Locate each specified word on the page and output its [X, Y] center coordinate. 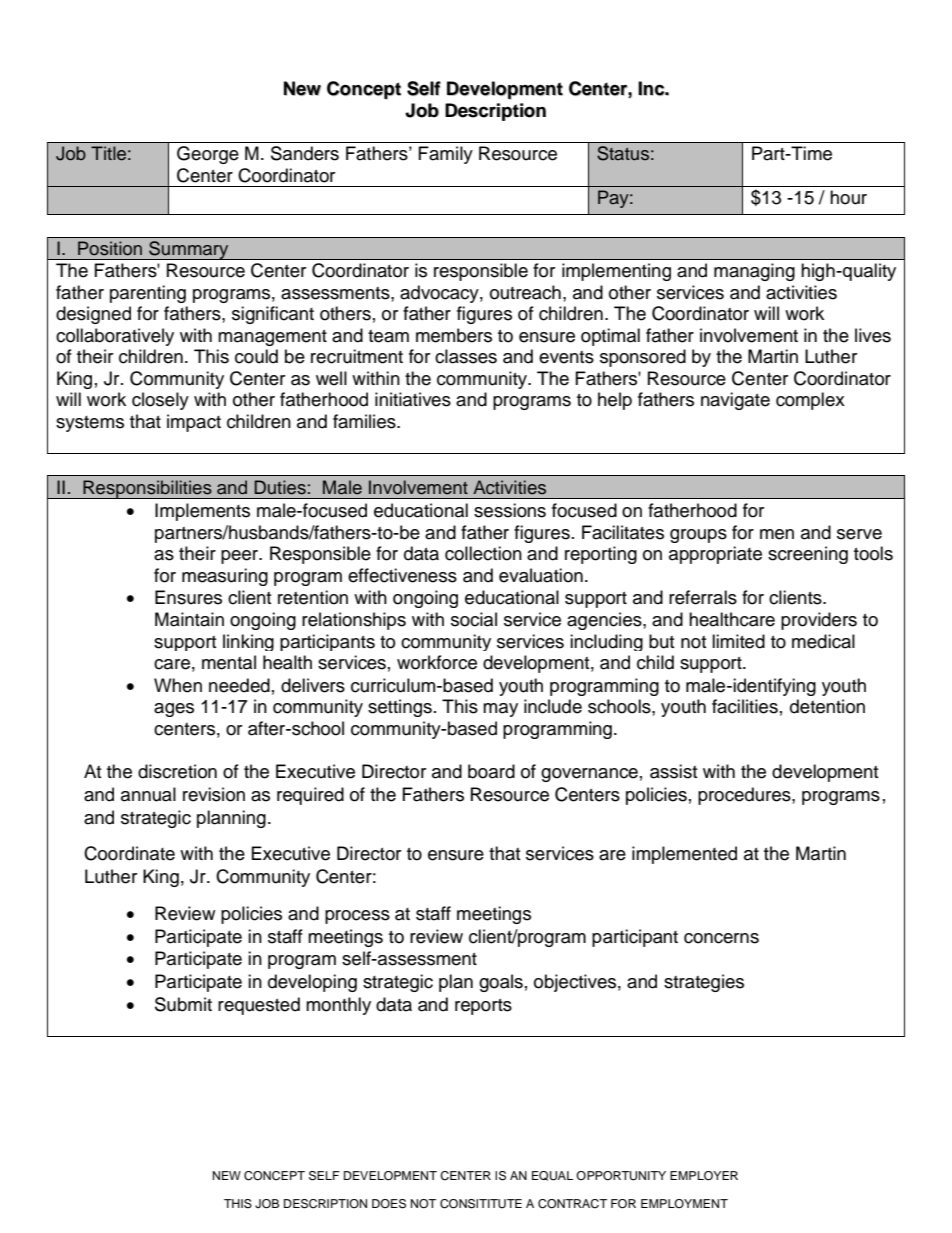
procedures [745, 796]
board [491, 771]
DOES [389, 1204]
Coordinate [129, 853]
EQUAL [552, 1176]
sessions [510, 510]
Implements [202, 512]
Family [446, 155]
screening [808, 555]
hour [848, 197]
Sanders [305, 153]
